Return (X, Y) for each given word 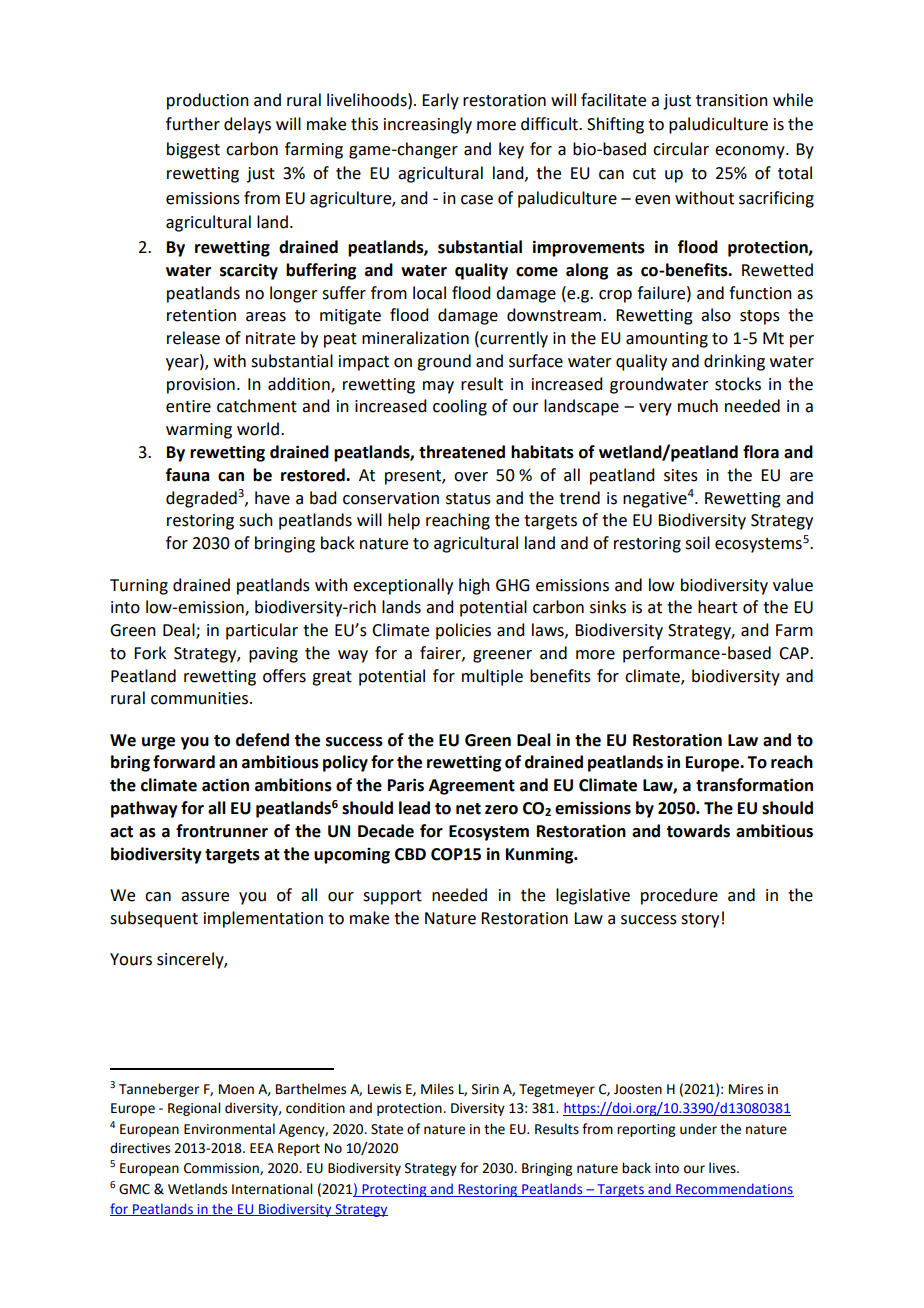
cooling (460, 407)
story (700, 920)
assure (205, 897)
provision (201, 386)
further (193, 124)
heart (718, 607)
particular (262, 631)
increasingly (428, 125)
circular (681, 149)
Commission (222, 1169)
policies (463, 631)
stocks (738, 384)
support (392, 897)
